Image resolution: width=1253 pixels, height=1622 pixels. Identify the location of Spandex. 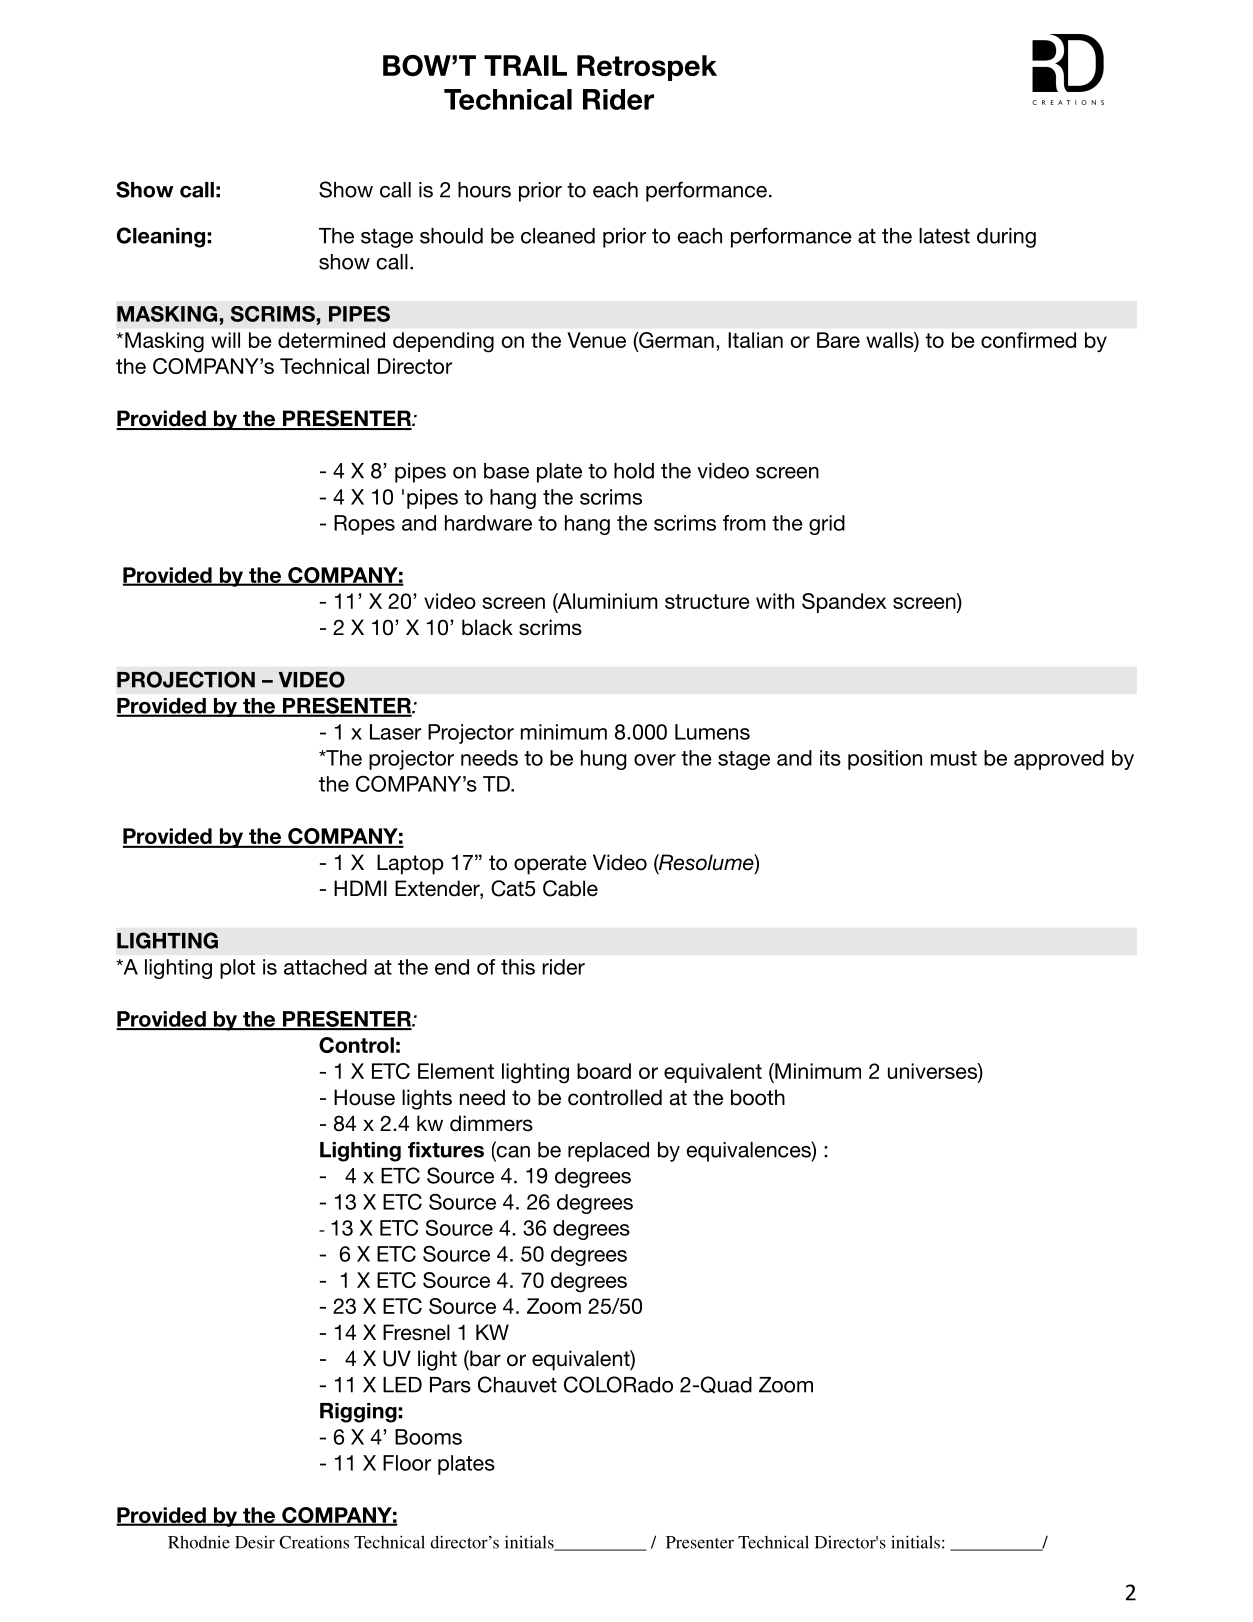
(844, 603).
